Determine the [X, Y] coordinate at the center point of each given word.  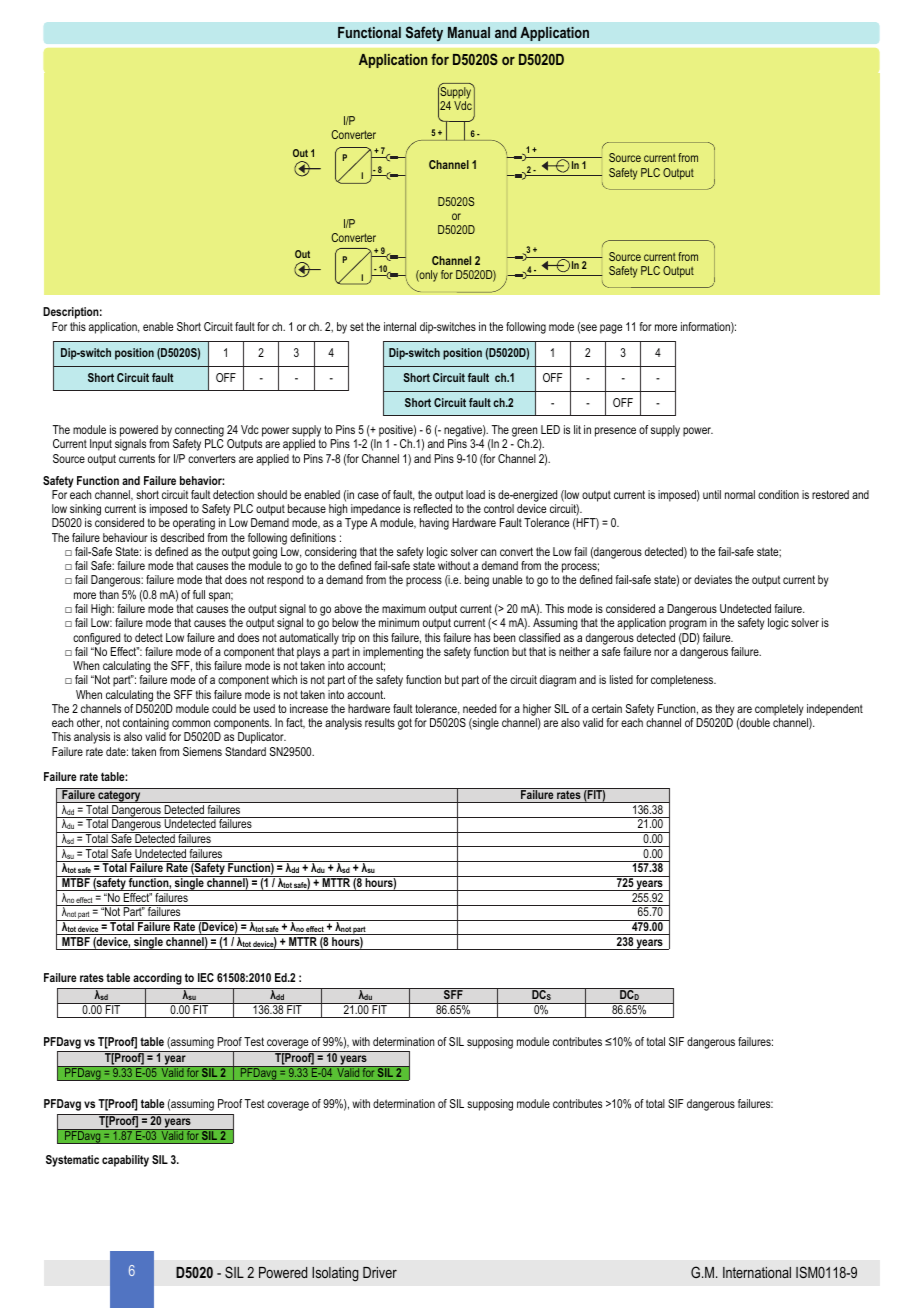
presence [615, 432]
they [725, 710]
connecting [199, 432]
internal [400, 326]
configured [96, 639]
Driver [380, 1272]
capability [125, 1161]
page [611, 329]
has [482, 637]
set [357, 326]
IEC [206, 977]
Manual [469, 32]
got [405, 724]
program [688, 625]
